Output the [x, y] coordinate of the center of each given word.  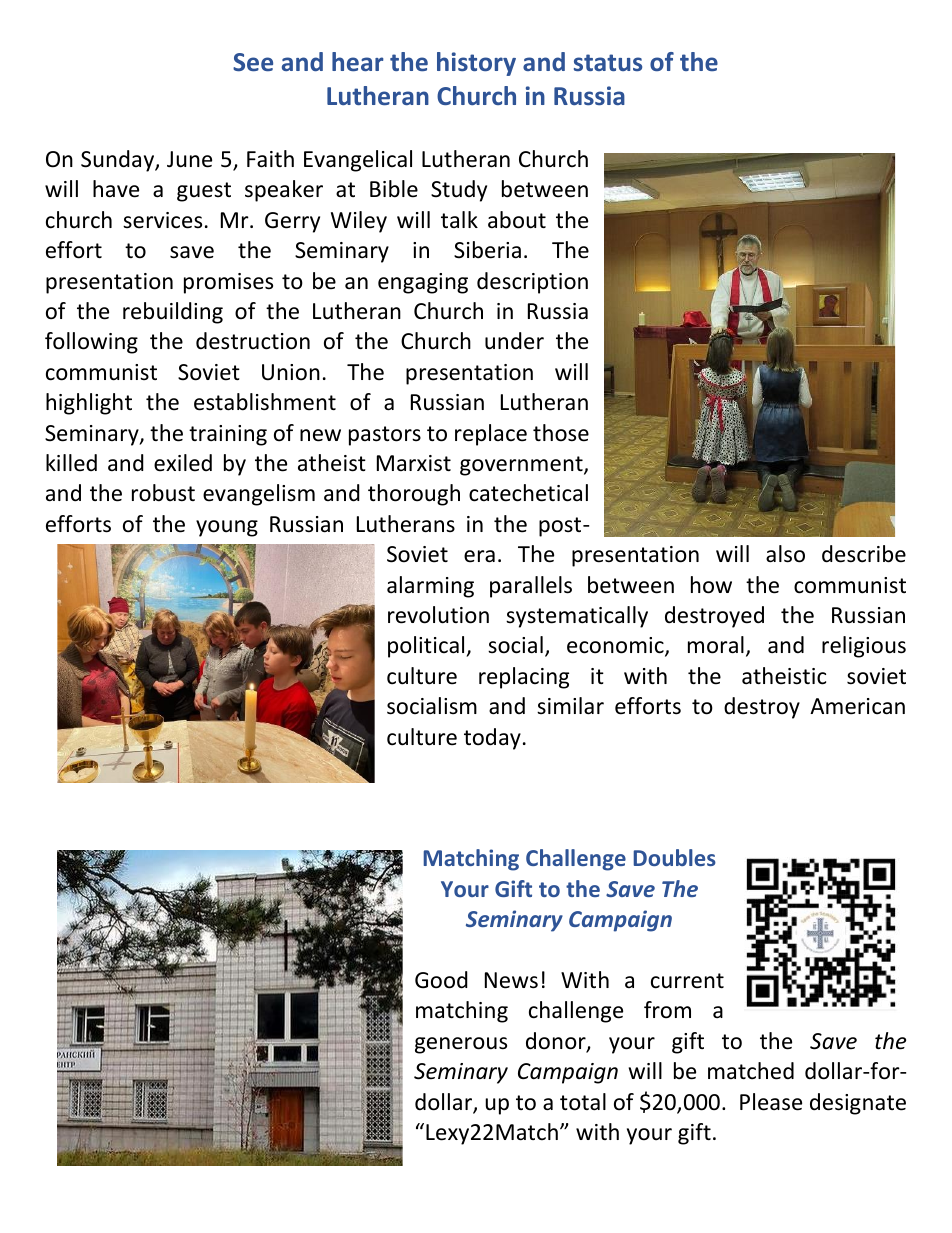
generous [461, 1045]
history [476, 64]
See [253, 62]
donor [557, 1042]
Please [771, 1102]
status [608, 62]
